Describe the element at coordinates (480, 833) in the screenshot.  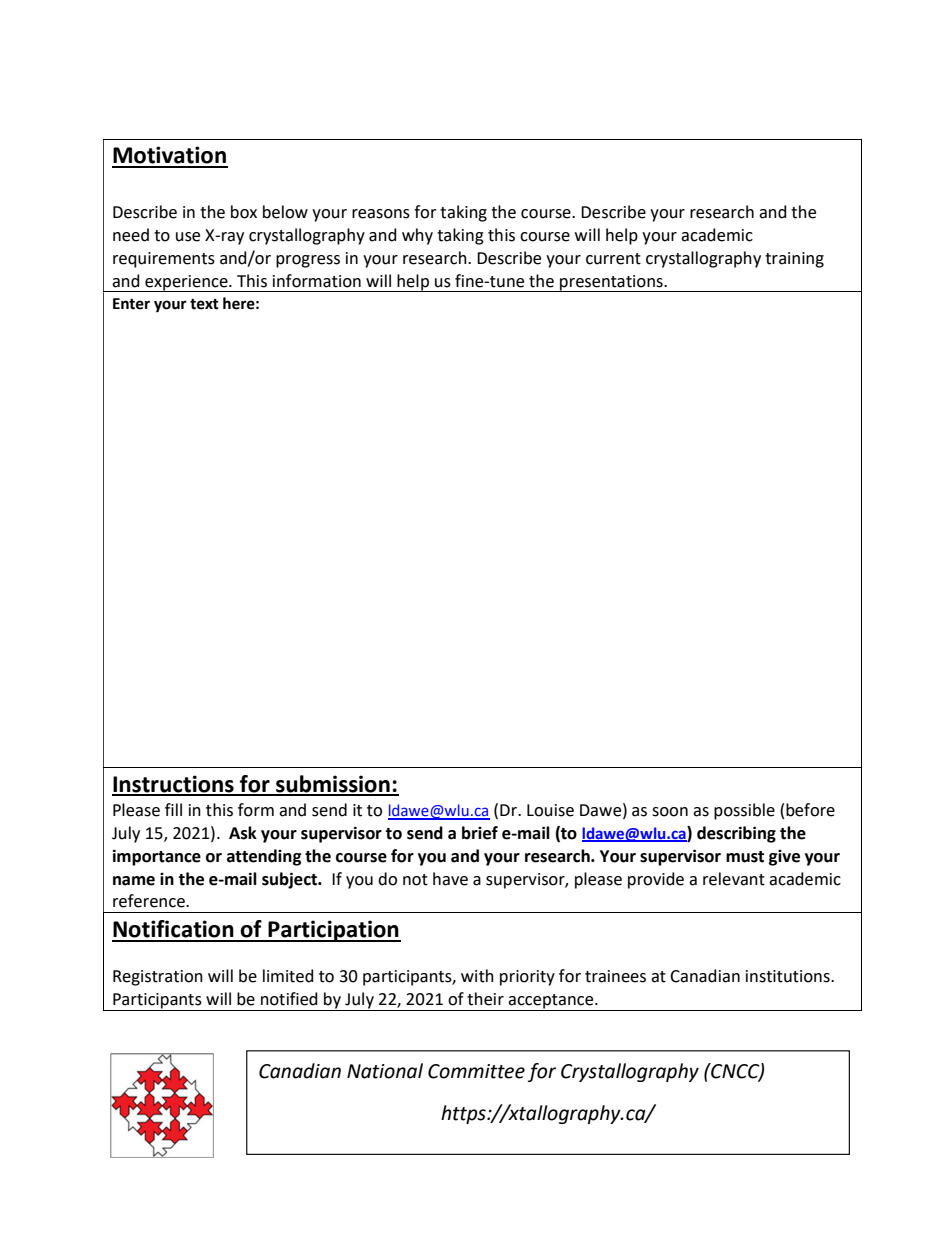
I see `brief` at that location.
